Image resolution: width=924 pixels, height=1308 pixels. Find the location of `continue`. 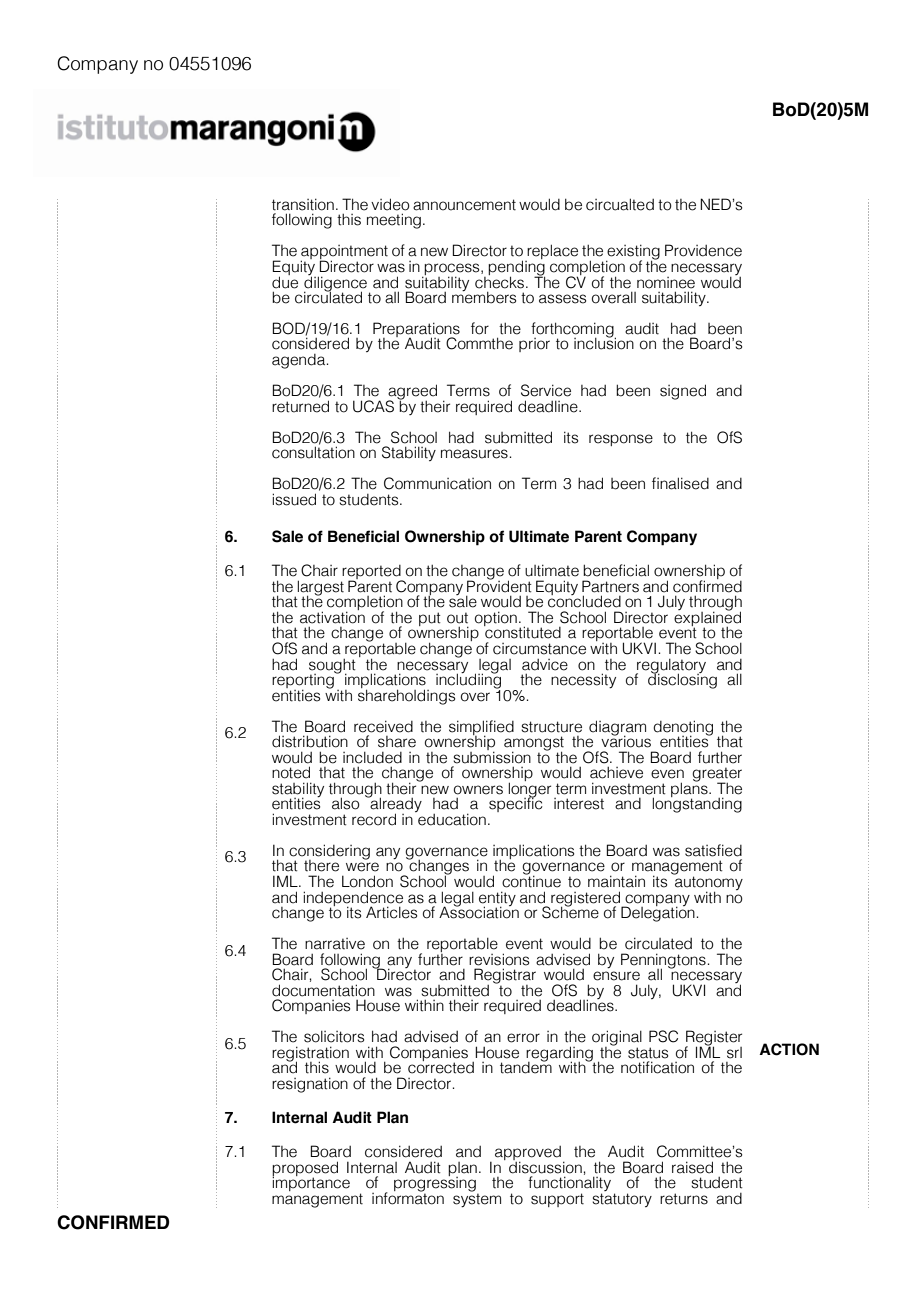

continue is located at coordinates (531, 880).
